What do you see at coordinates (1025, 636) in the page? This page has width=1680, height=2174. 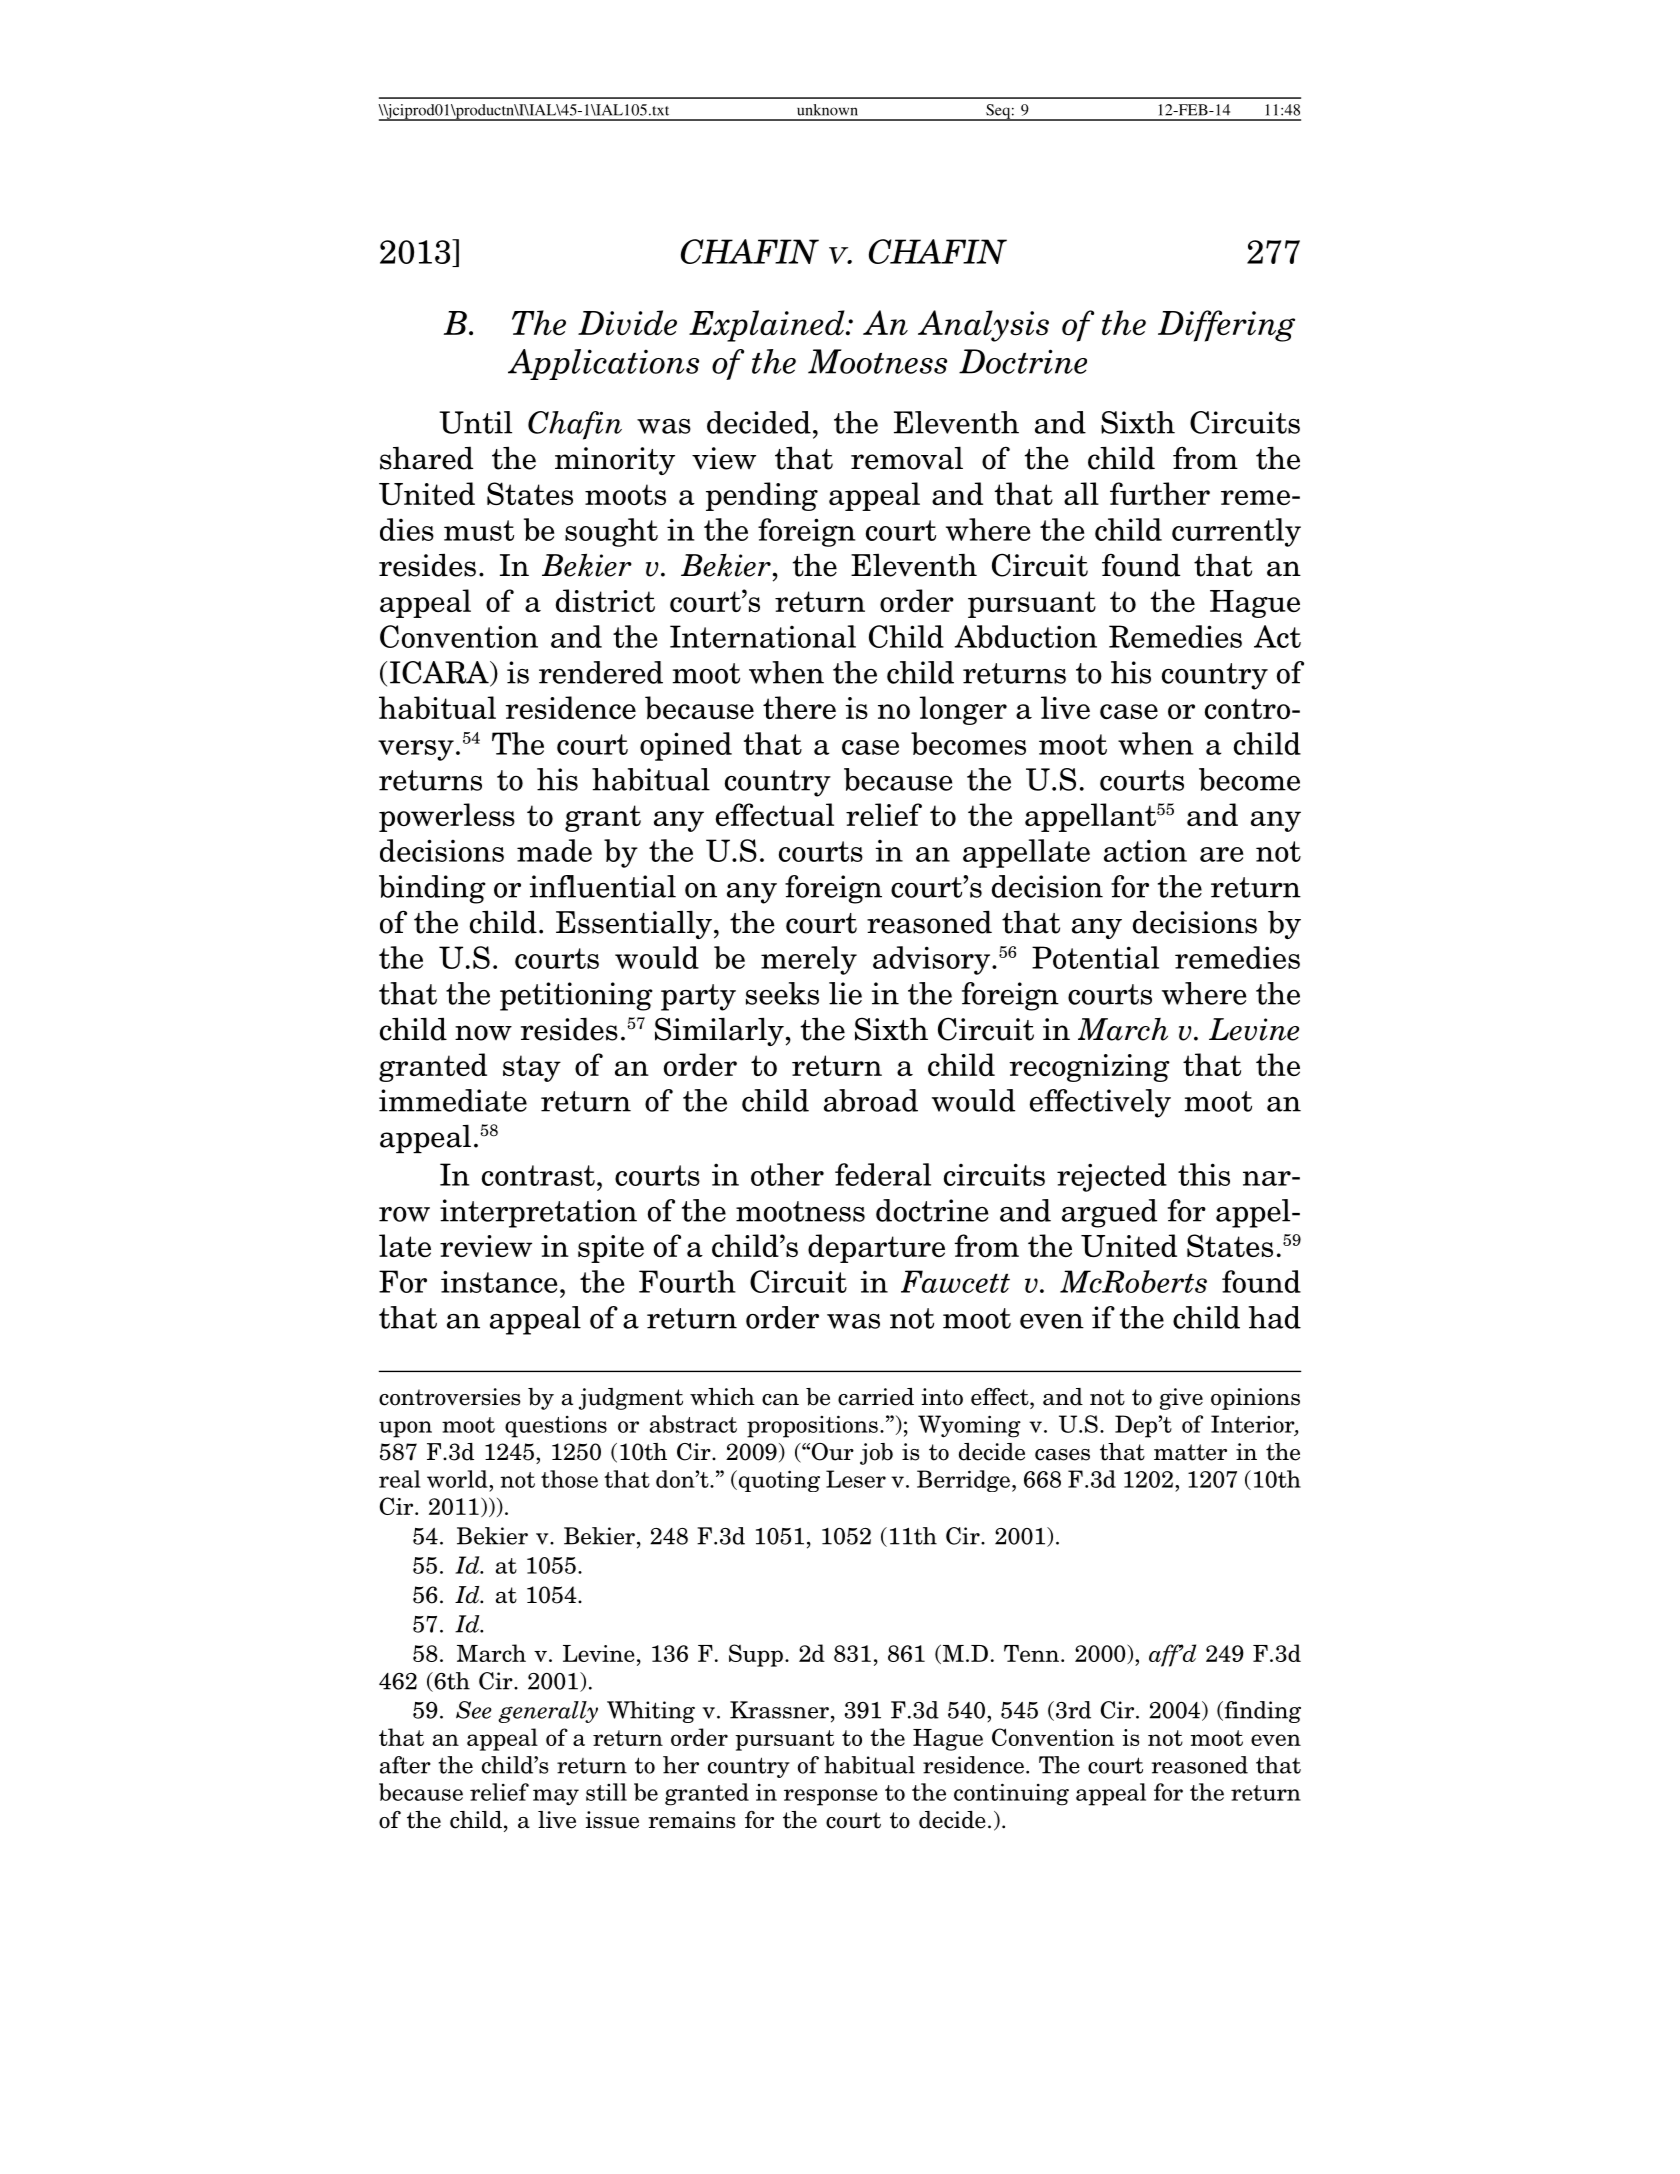 I see `Abduction` at bounding box center [1025, 636].
